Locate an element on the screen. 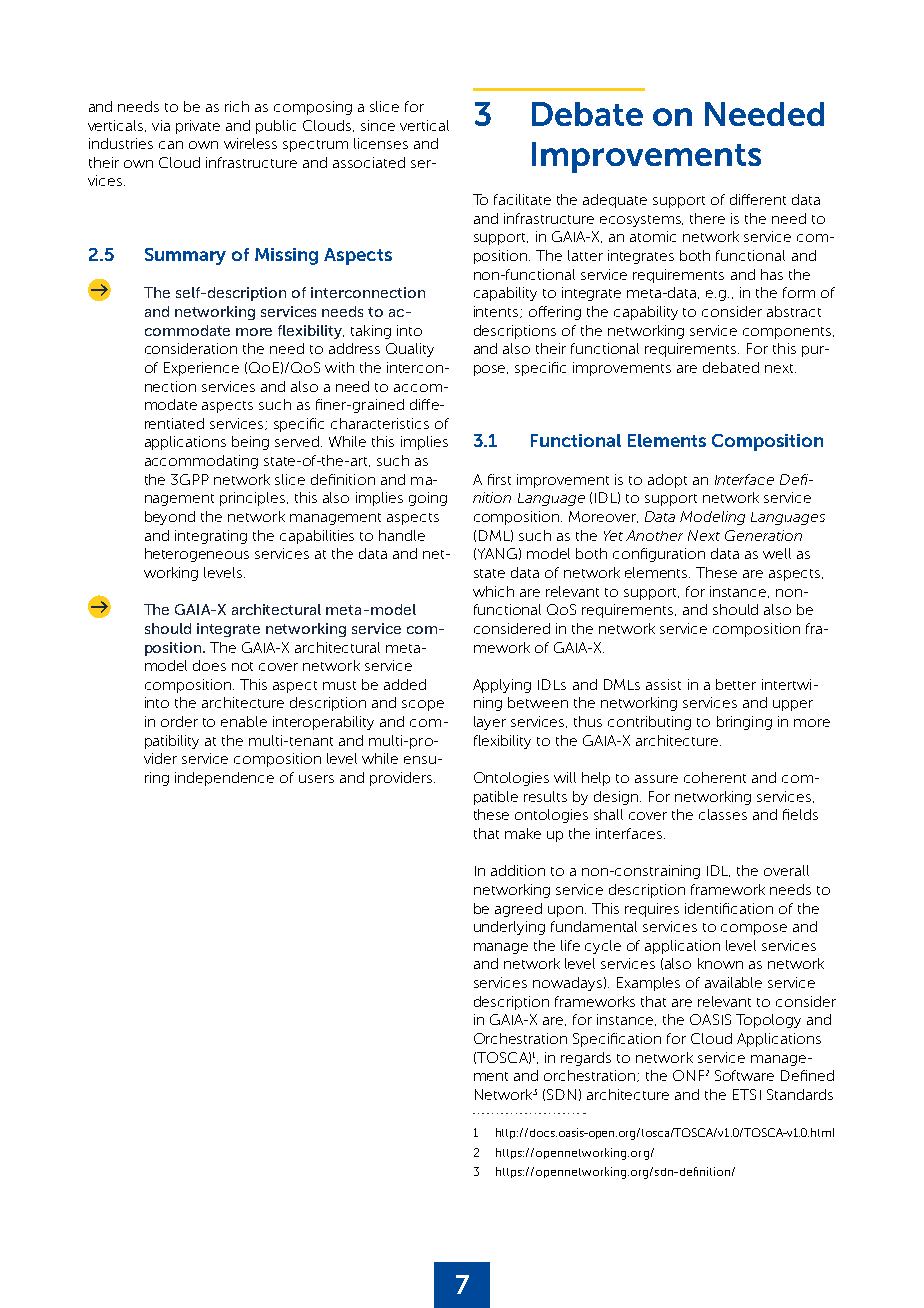 The height and width of the screenshot is (1308, 924). underlying is located at coordinates (509, 928).
